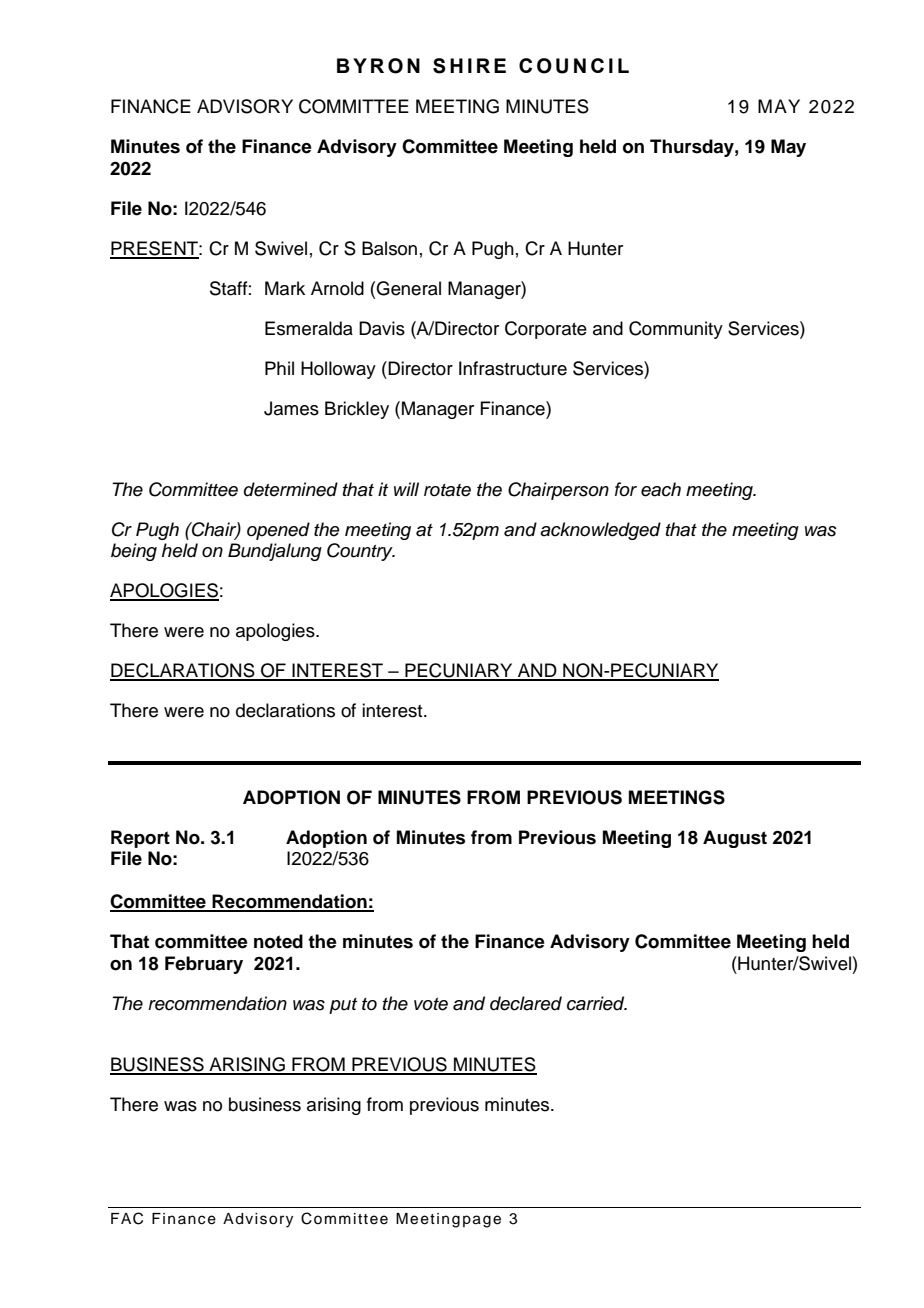 This image has height=1308, width=924. Describe the element at coordinates (378, 66) in the image. I see `BYRON` at that location.
